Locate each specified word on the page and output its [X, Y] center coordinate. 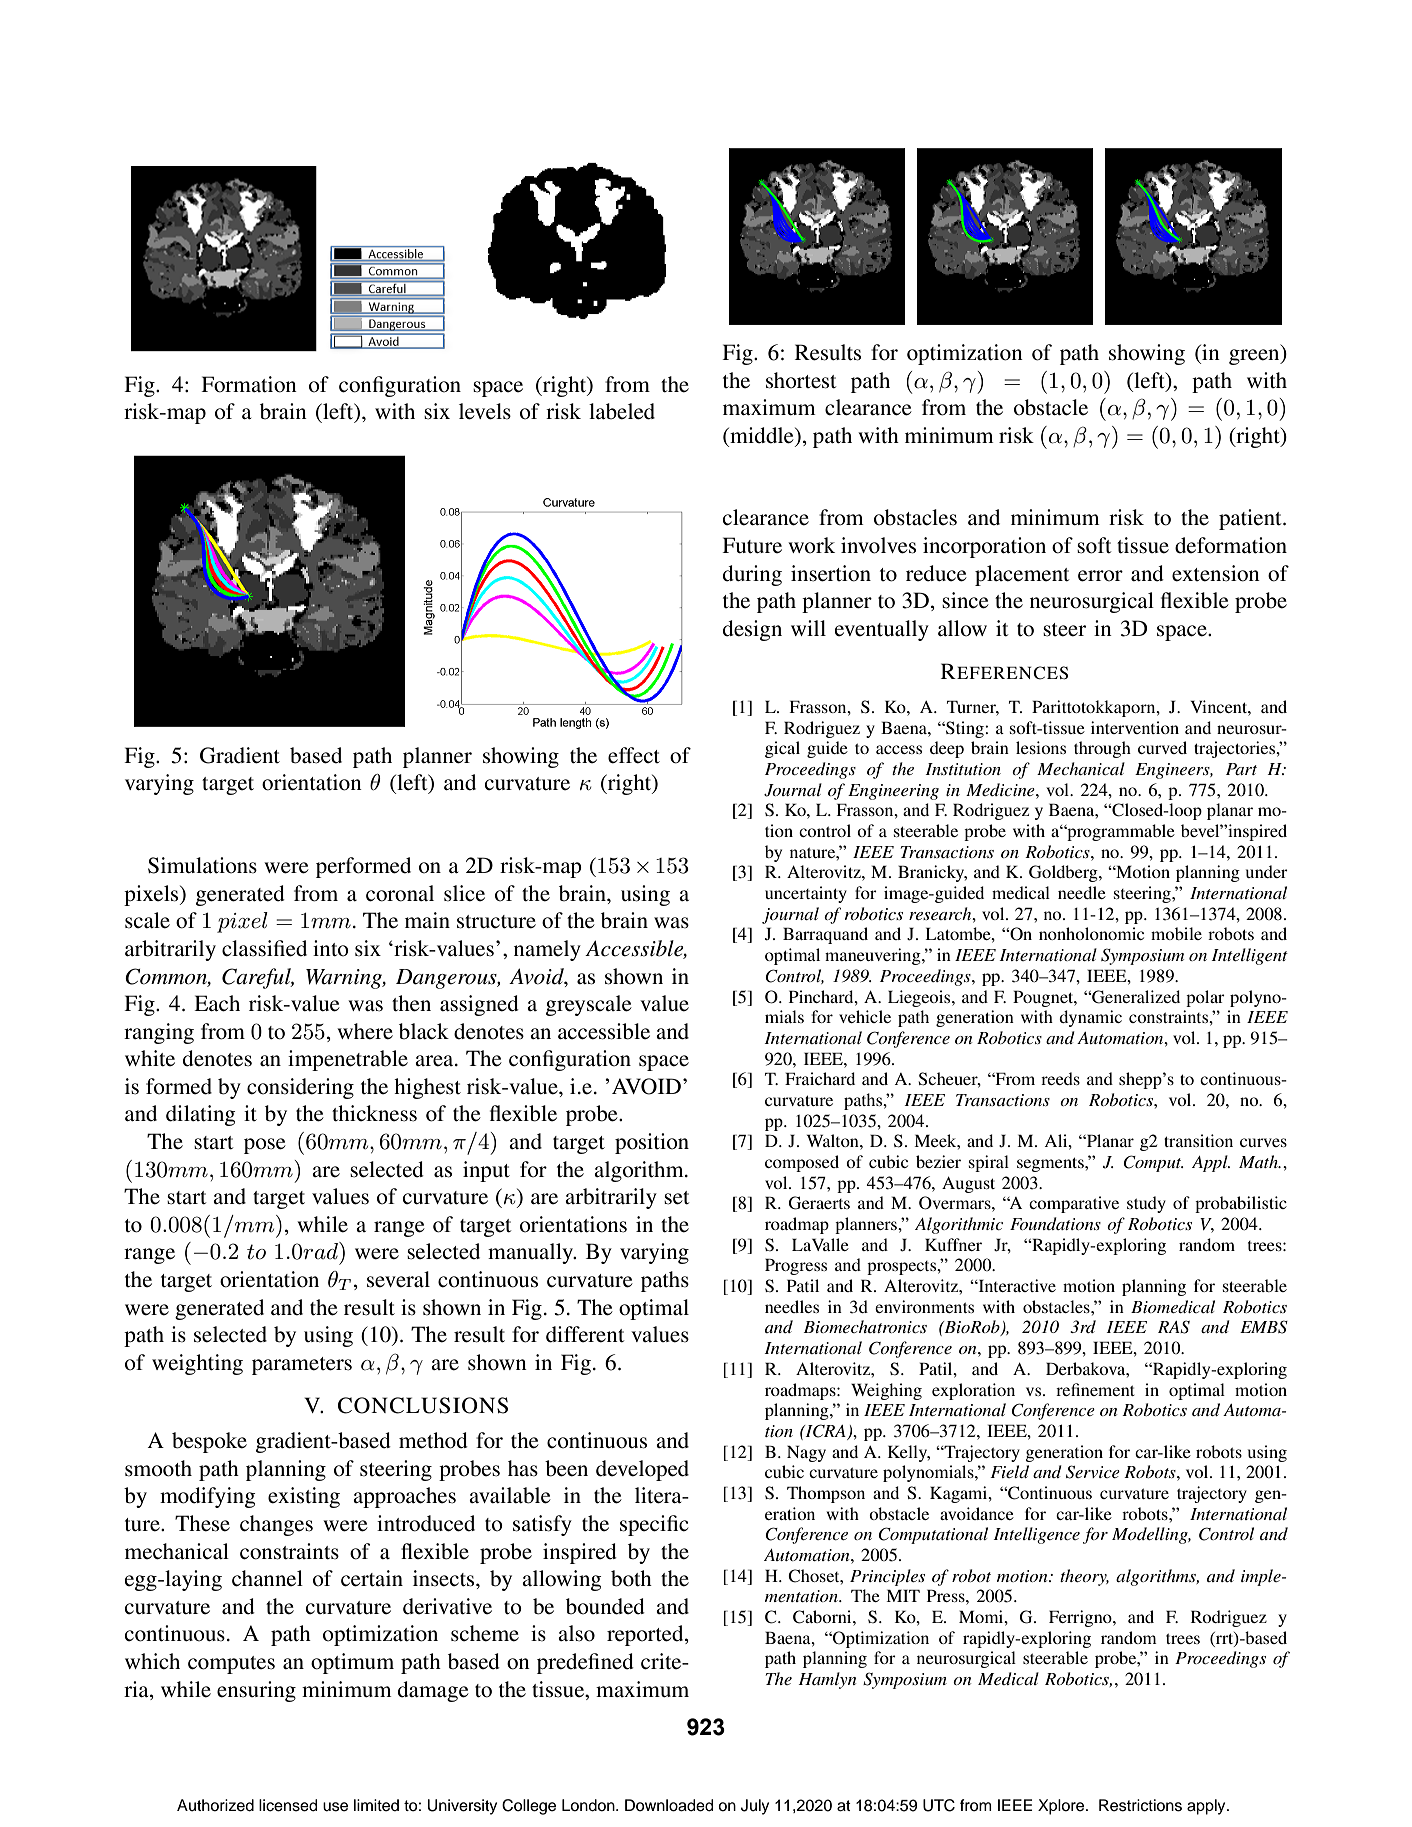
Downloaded [669, 1805]
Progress [796, 1266]
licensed [288, 1805]
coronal [400, 893]
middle [762, 435]
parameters [302, 1366]
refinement [1095, 1389]
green [1255, 357]
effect [634, 755]
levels [485, 411]
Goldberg [1064, 873]
